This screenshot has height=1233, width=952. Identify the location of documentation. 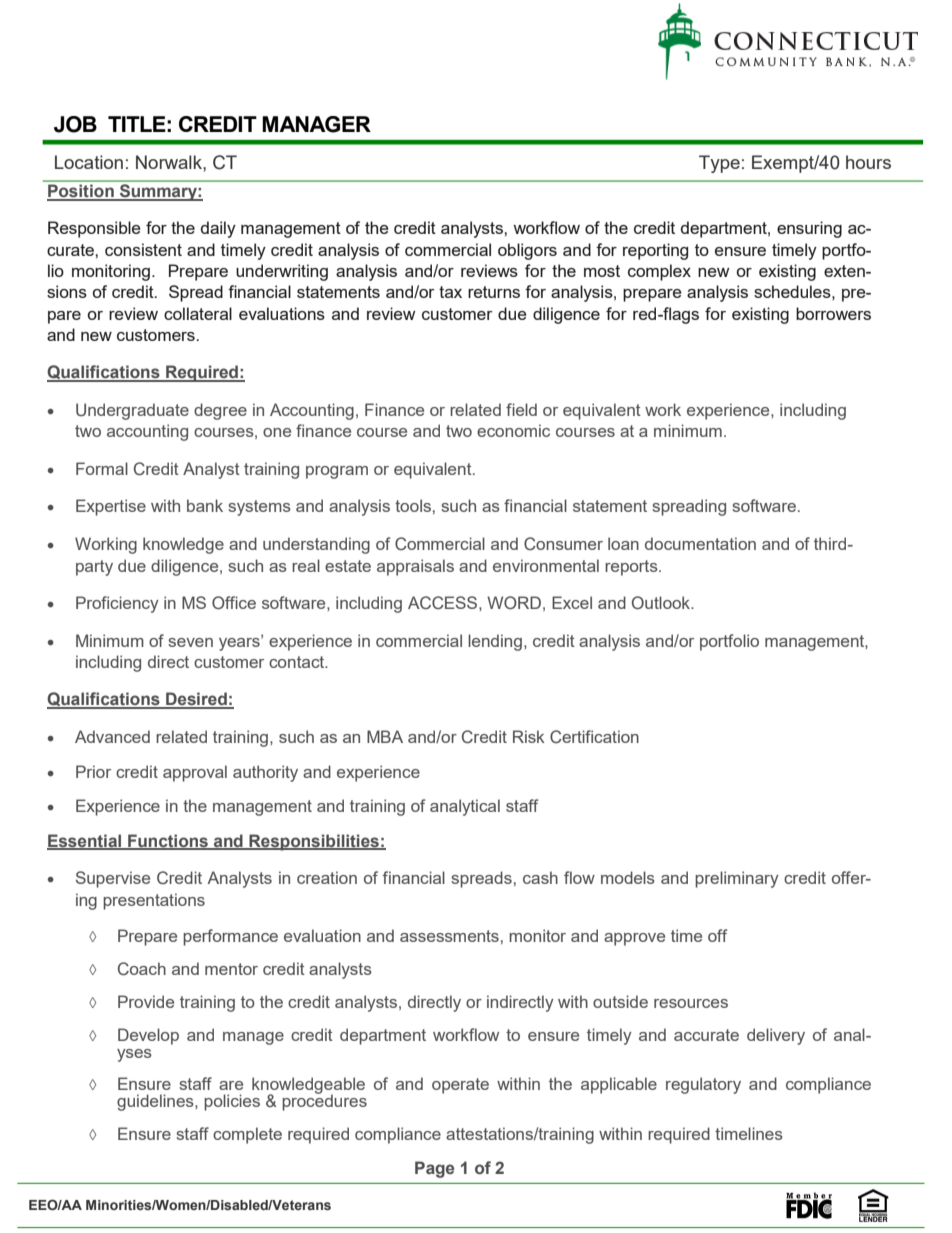
(700, 543).
